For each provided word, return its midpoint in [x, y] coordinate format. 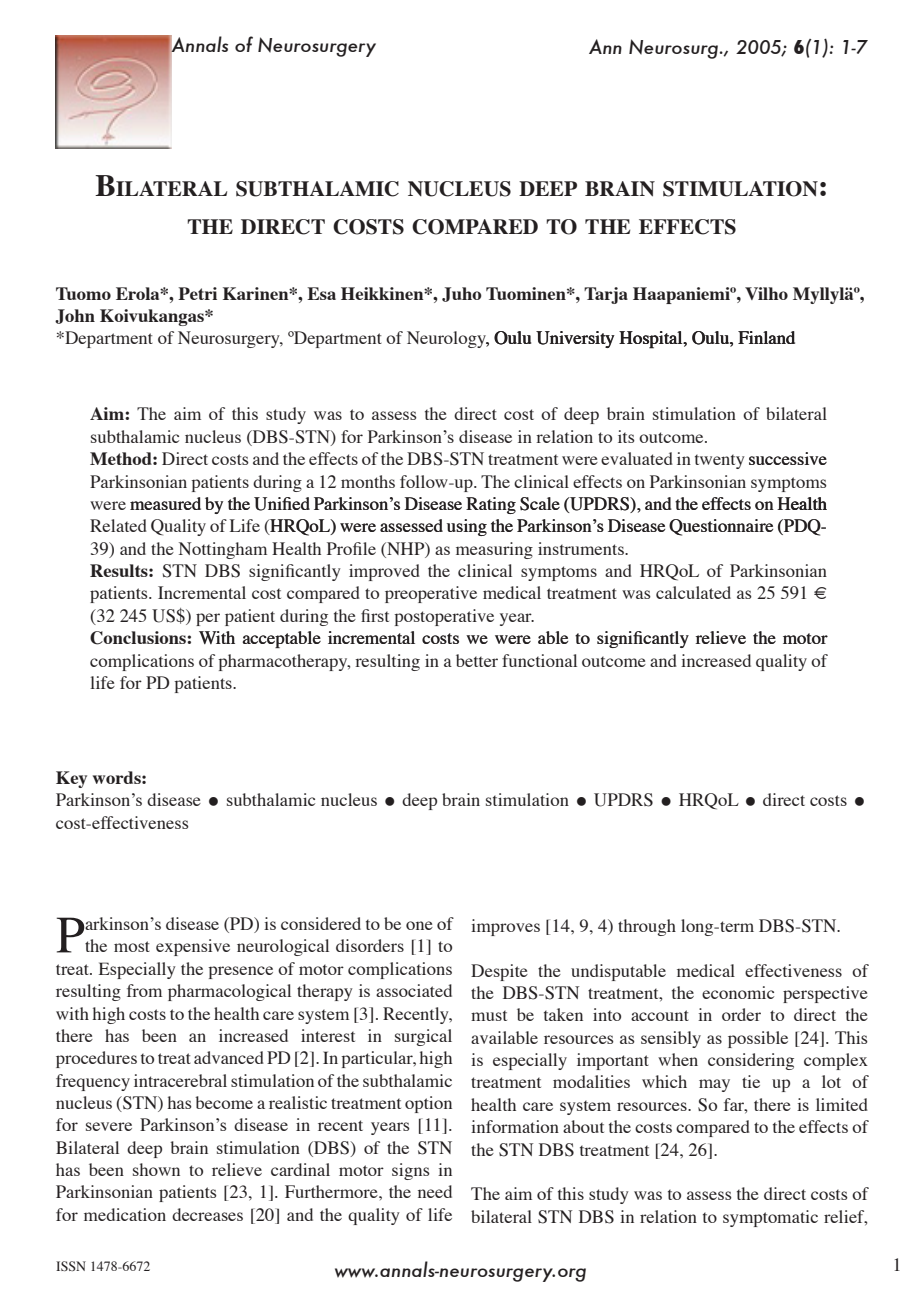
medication [125, 1214]
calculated [693, 592]
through [647, 927]
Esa [321, 293]
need [435, 1191]
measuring [494, 550]
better [477, 660]
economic [738, 992]
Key [71, 779]
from [144, 990]
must [489, 1015]
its [626, 436]
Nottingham [223, 550]
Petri [197, 293]
